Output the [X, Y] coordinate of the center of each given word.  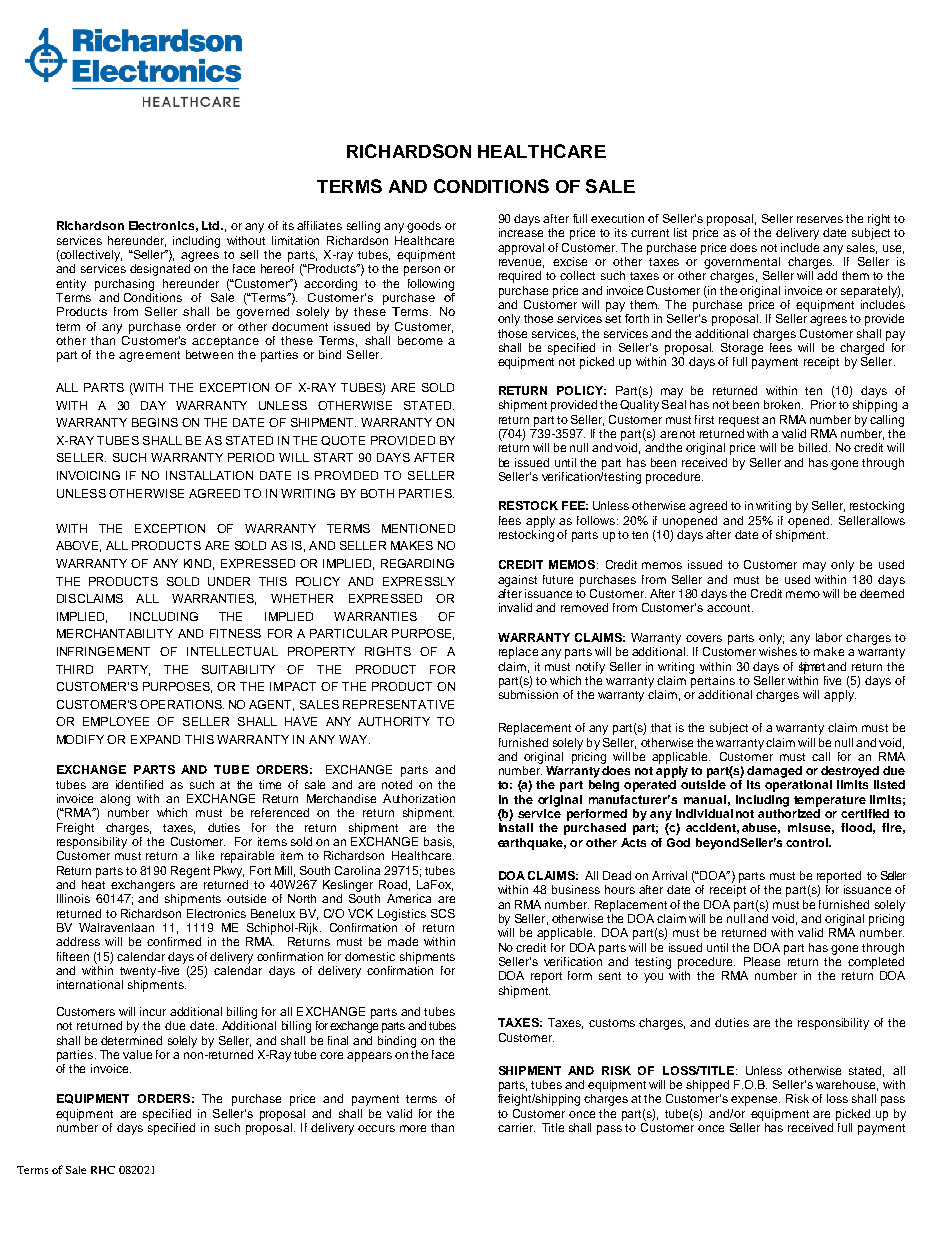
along [115, 800]
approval [521, 249]
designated [160, 270]
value [137, 1054]
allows [888, 520]
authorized [789, 813]
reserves [820, 219]
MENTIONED [418, 528]
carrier [516, 1127]
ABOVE [77, 545]
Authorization [419, 798]
